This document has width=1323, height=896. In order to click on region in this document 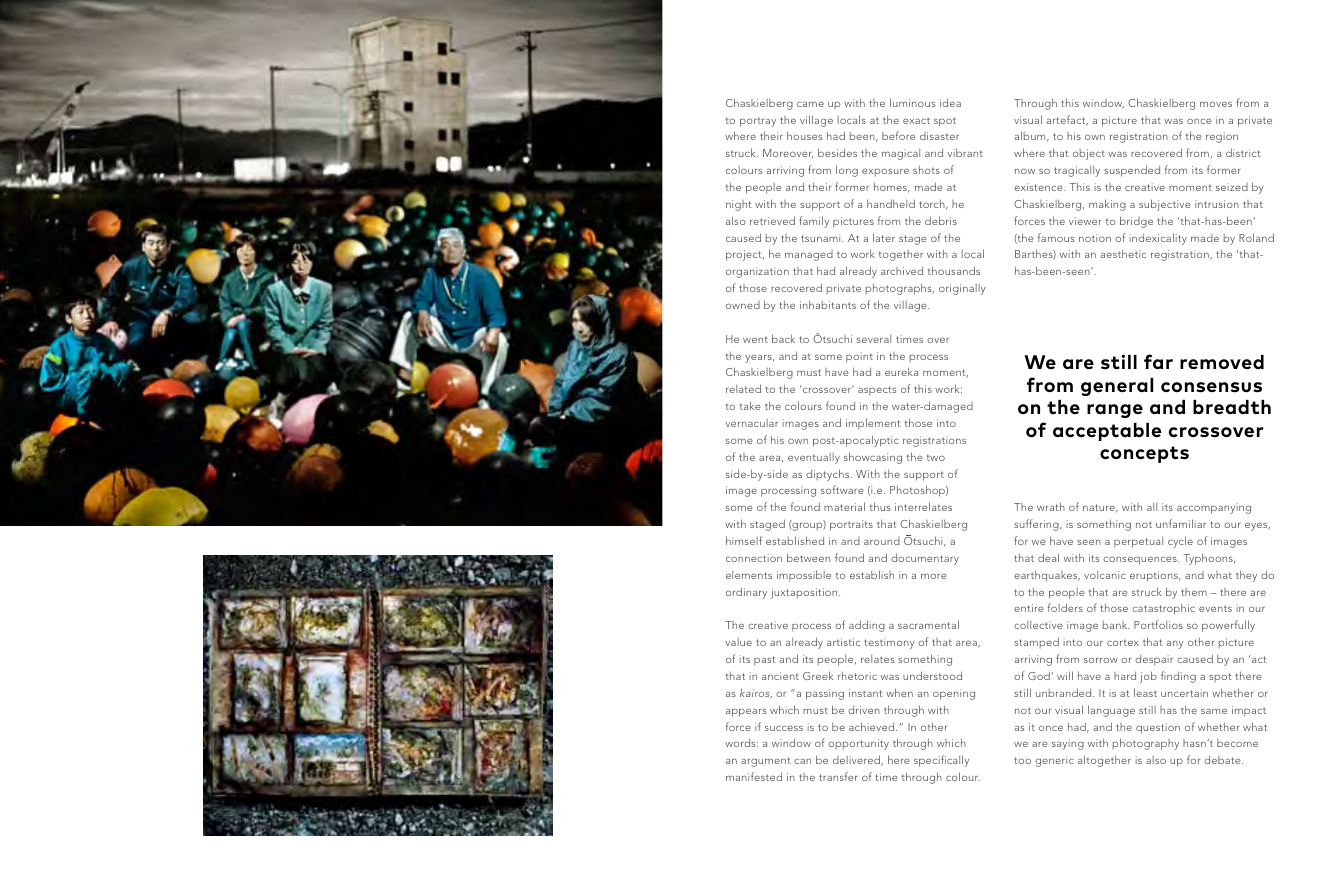, I will do `click(1222, 137)`.
